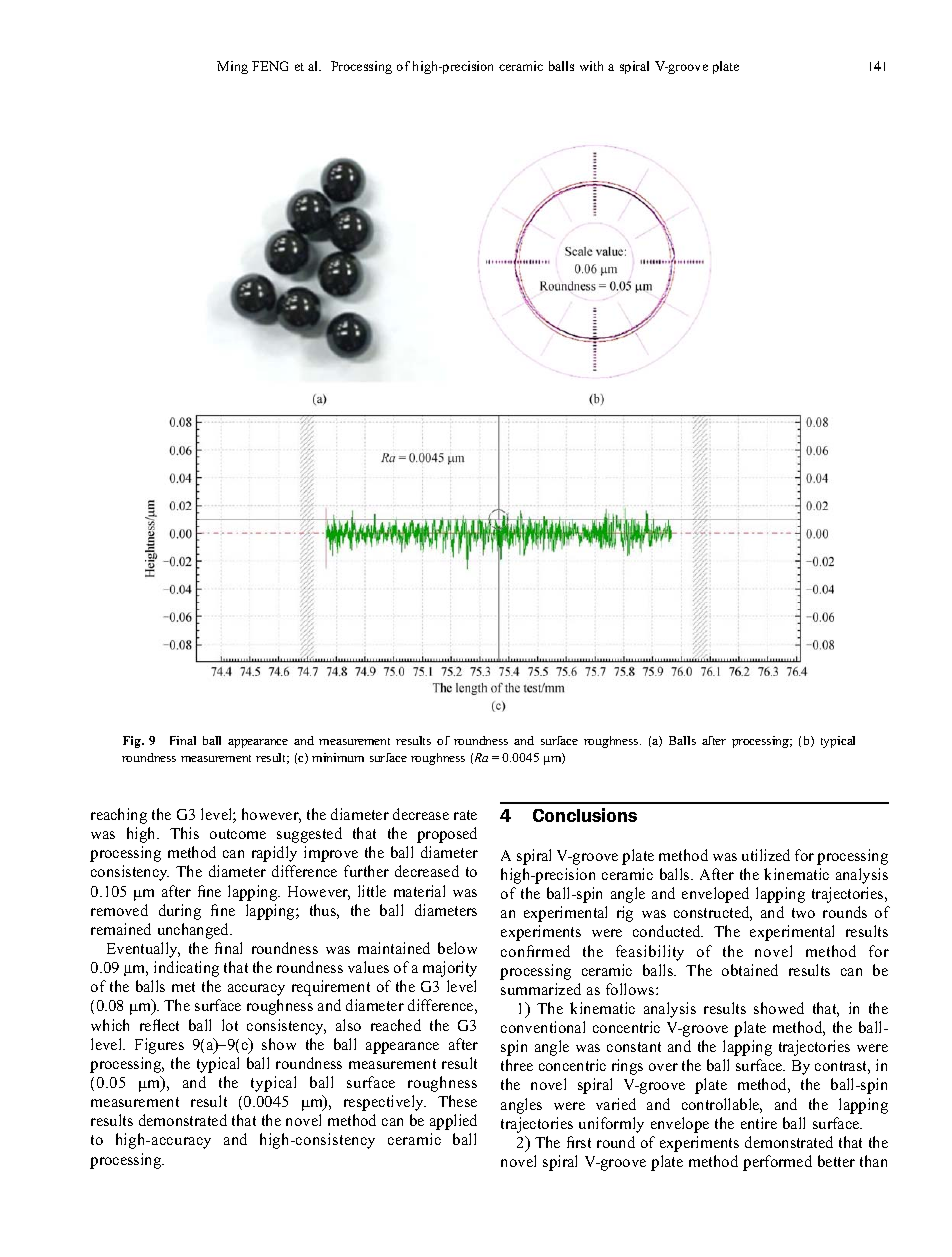 This screenshot has width=952, height=1257. What do you see at coordinates (338, 757) in the screenshot?
I see `minimum` at bounding box center [338, 757].
